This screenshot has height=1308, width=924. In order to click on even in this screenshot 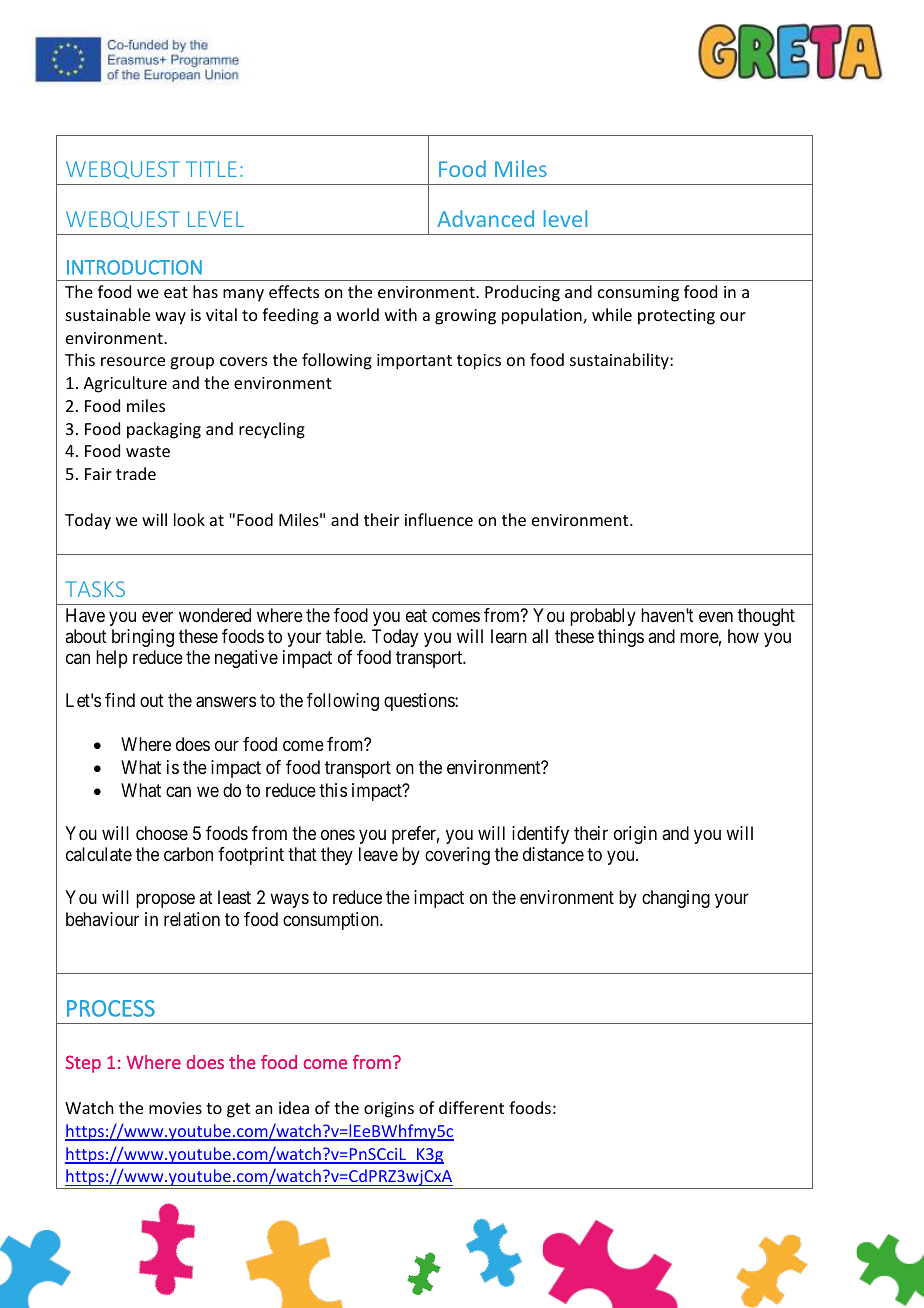, I will do `click(716, 616)`.
